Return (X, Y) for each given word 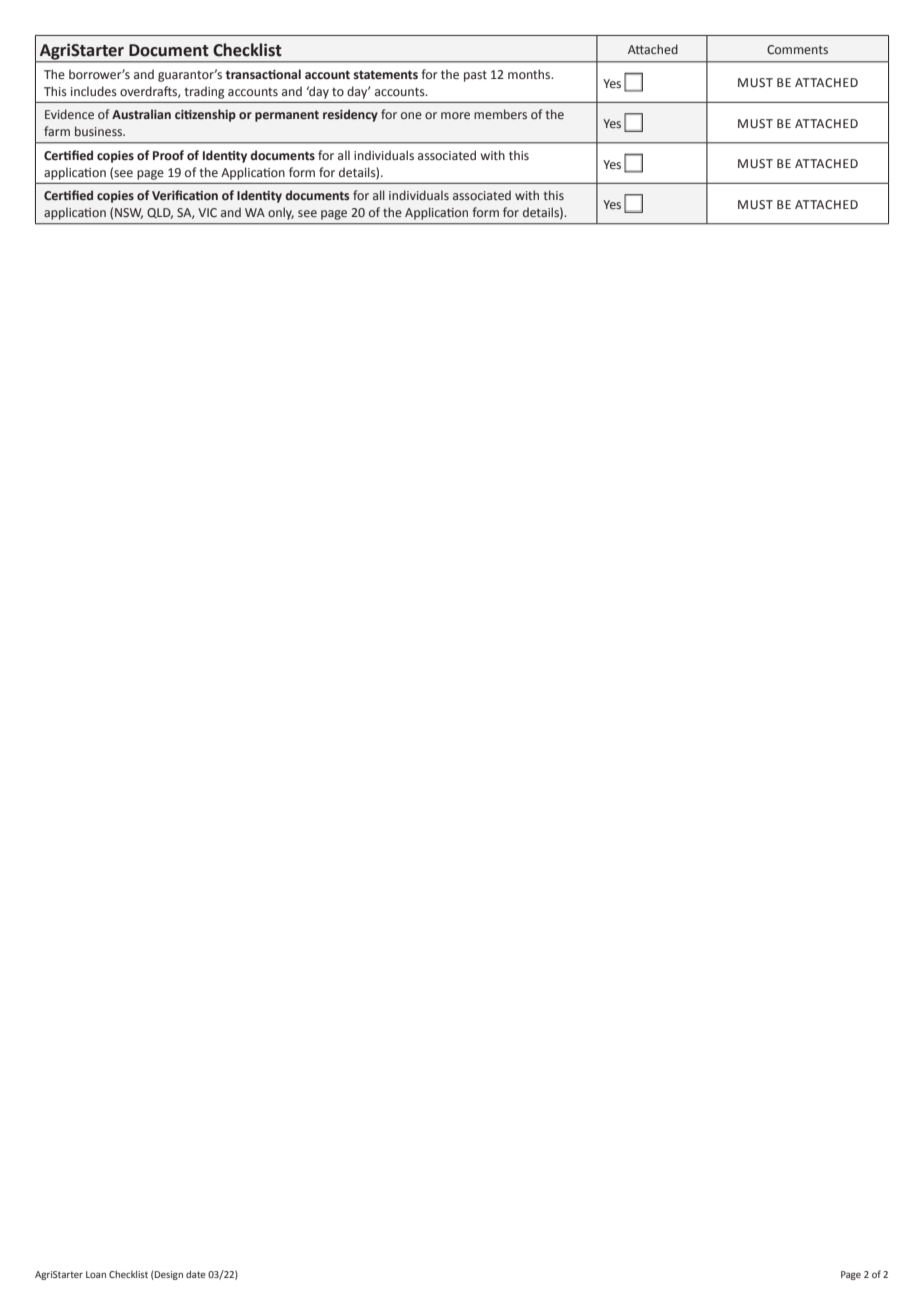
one (411, 115)
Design (168, 1275)
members (500, 114)
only (281, 213)
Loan (96, 1274)
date (196, 1274)
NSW (129, 213)
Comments (797, 49)
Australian (141, 114)
